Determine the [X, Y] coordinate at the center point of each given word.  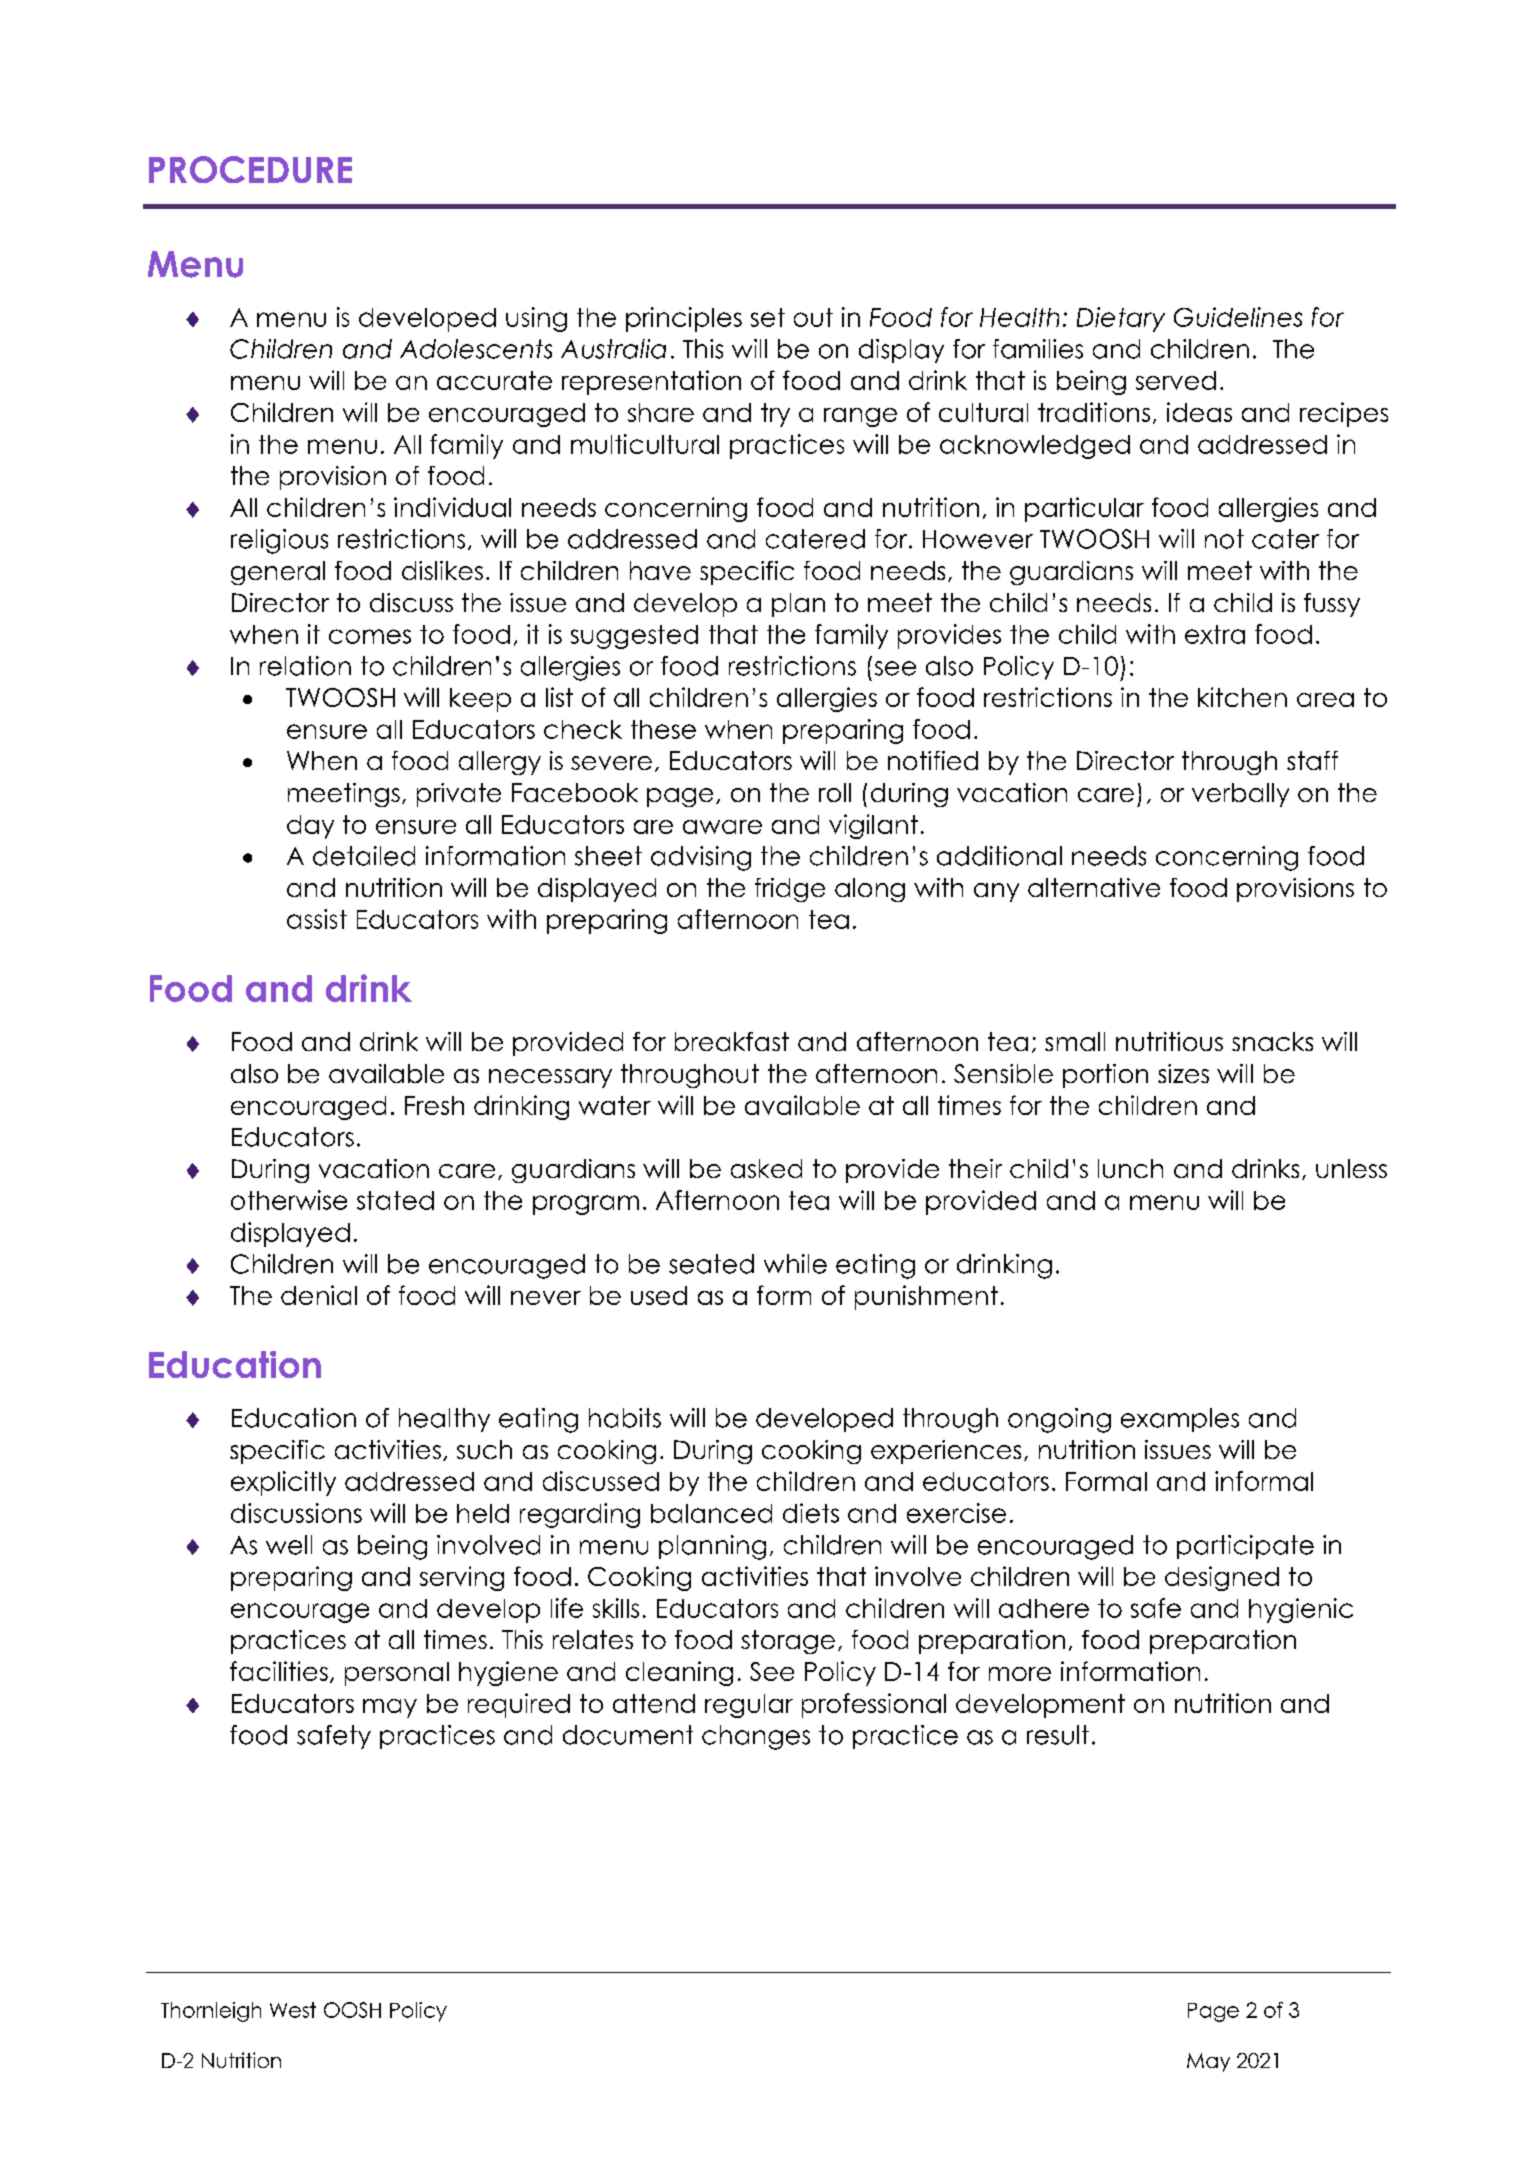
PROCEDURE [250, 169]
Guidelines [1238, 317]
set [768, 317]
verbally [1240, 795]
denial [319, 1295]
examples [1180, 1420]
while [795, 1264]
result [1058, 1735]
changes [756, 1737]
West [293, 2010]
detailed [364, 856]
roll [835, 792]
